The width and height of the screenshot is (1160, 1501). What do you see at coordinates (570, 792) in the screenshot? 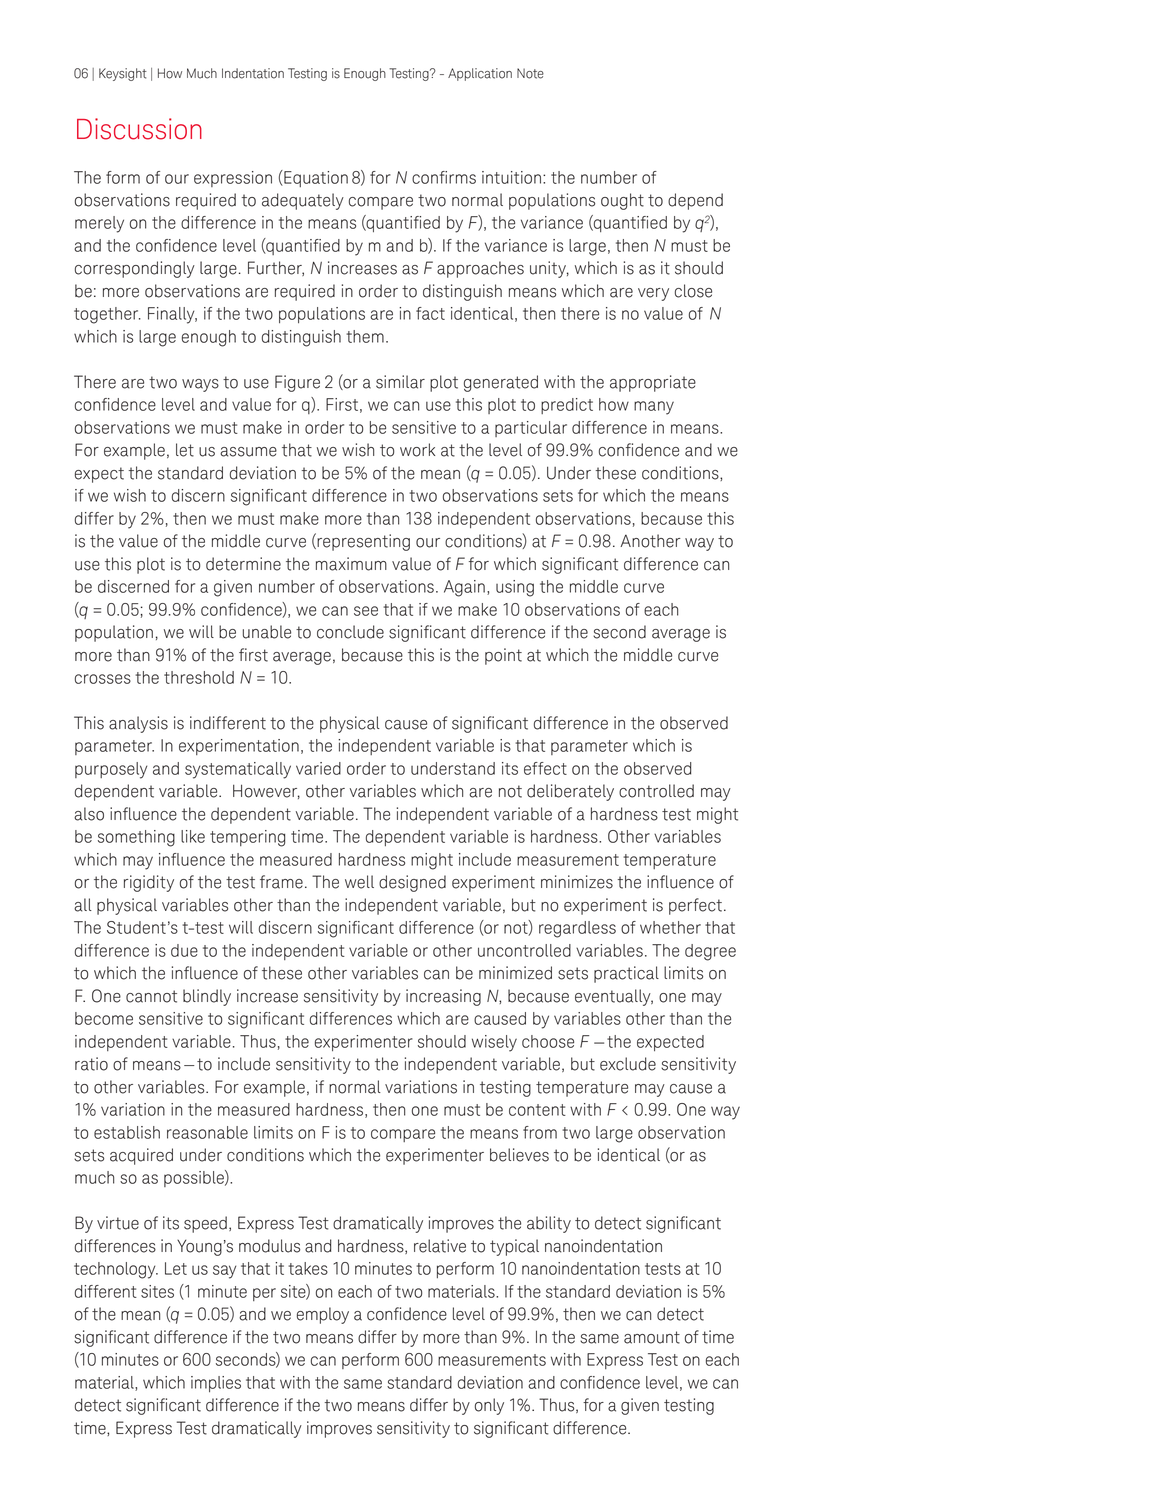
I see `deliberately` at bounding box center [570, 792].
